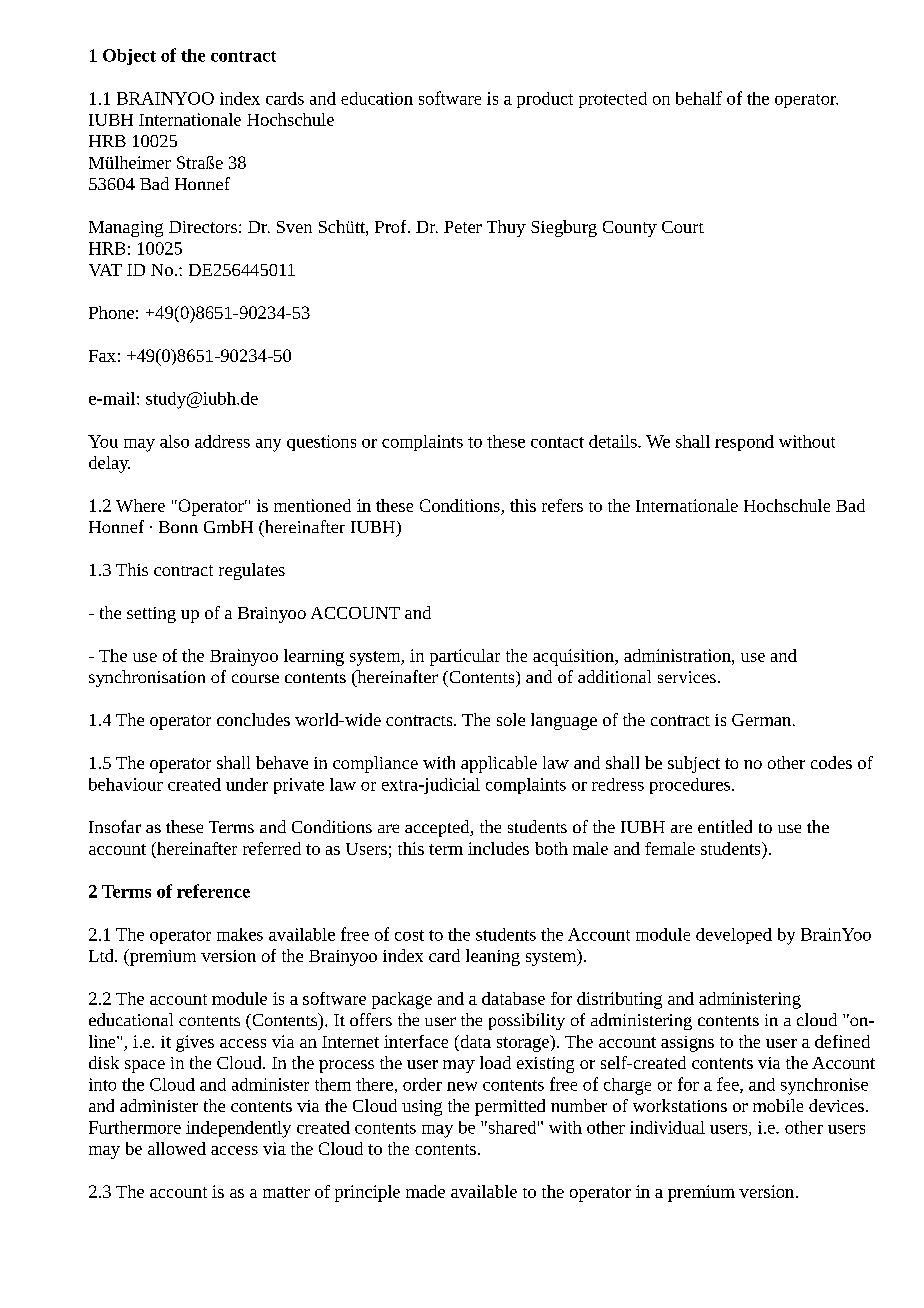  I want to click on contact, so click(557, 442).
